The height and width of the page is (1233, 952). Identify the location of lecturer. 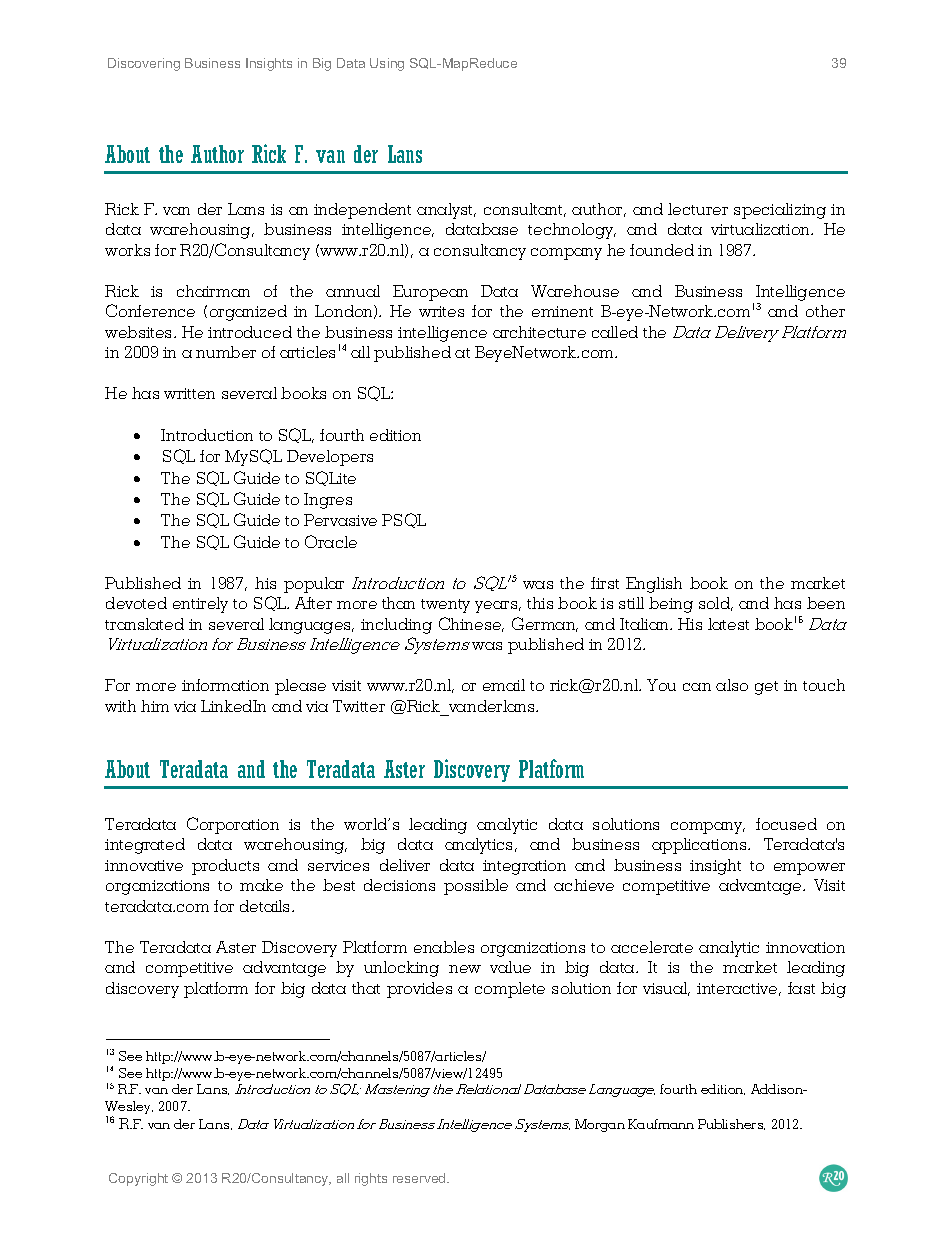
(698, 209).
